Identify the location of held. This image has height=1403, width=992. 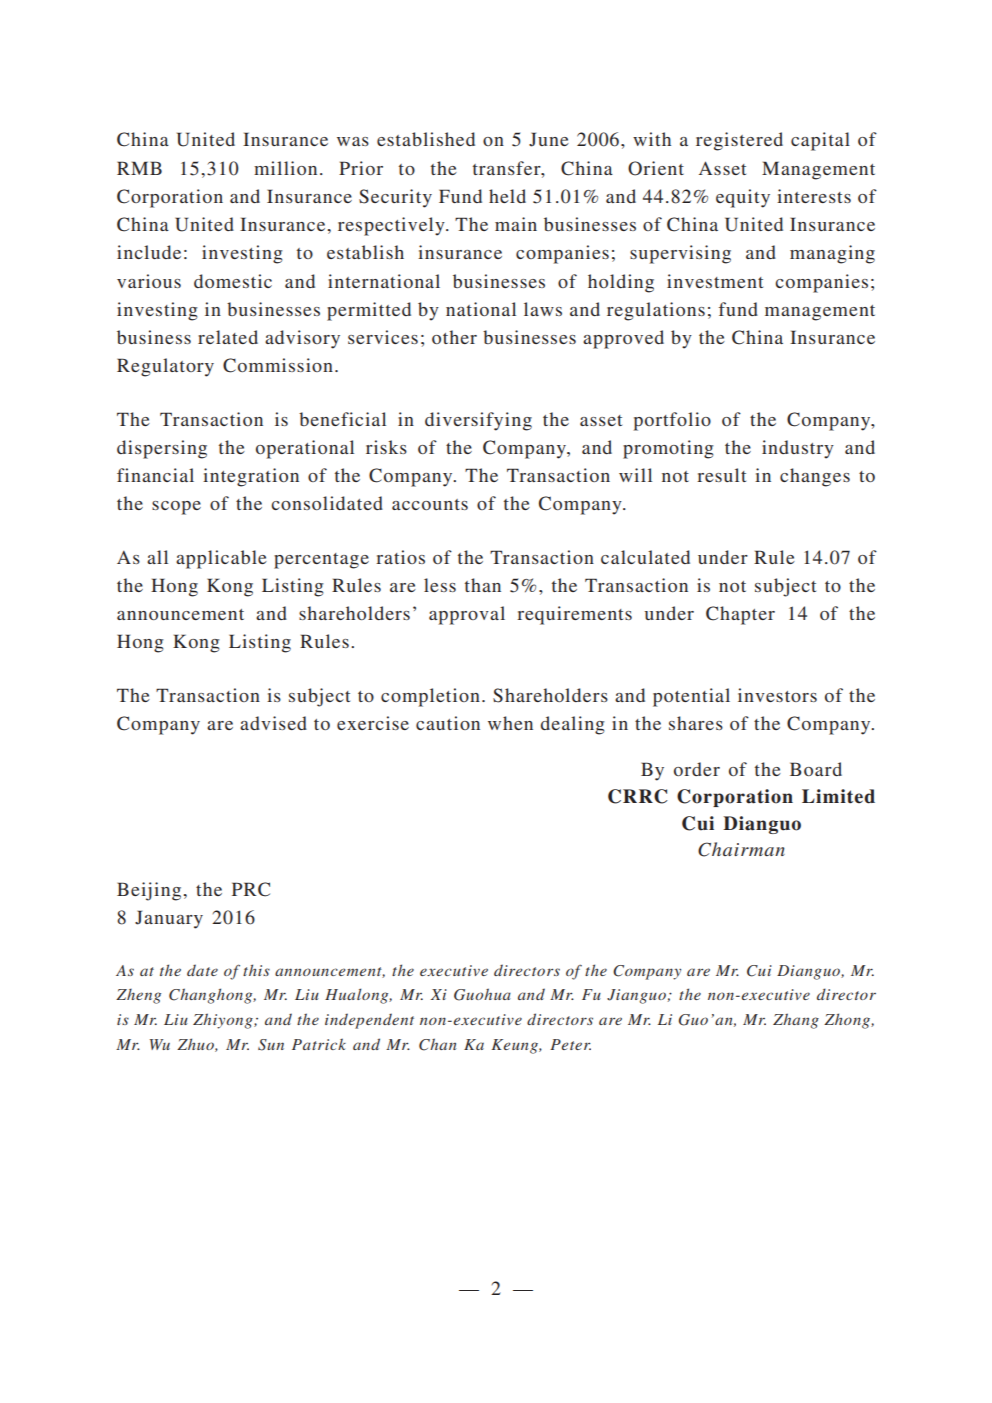
(507, 196).
